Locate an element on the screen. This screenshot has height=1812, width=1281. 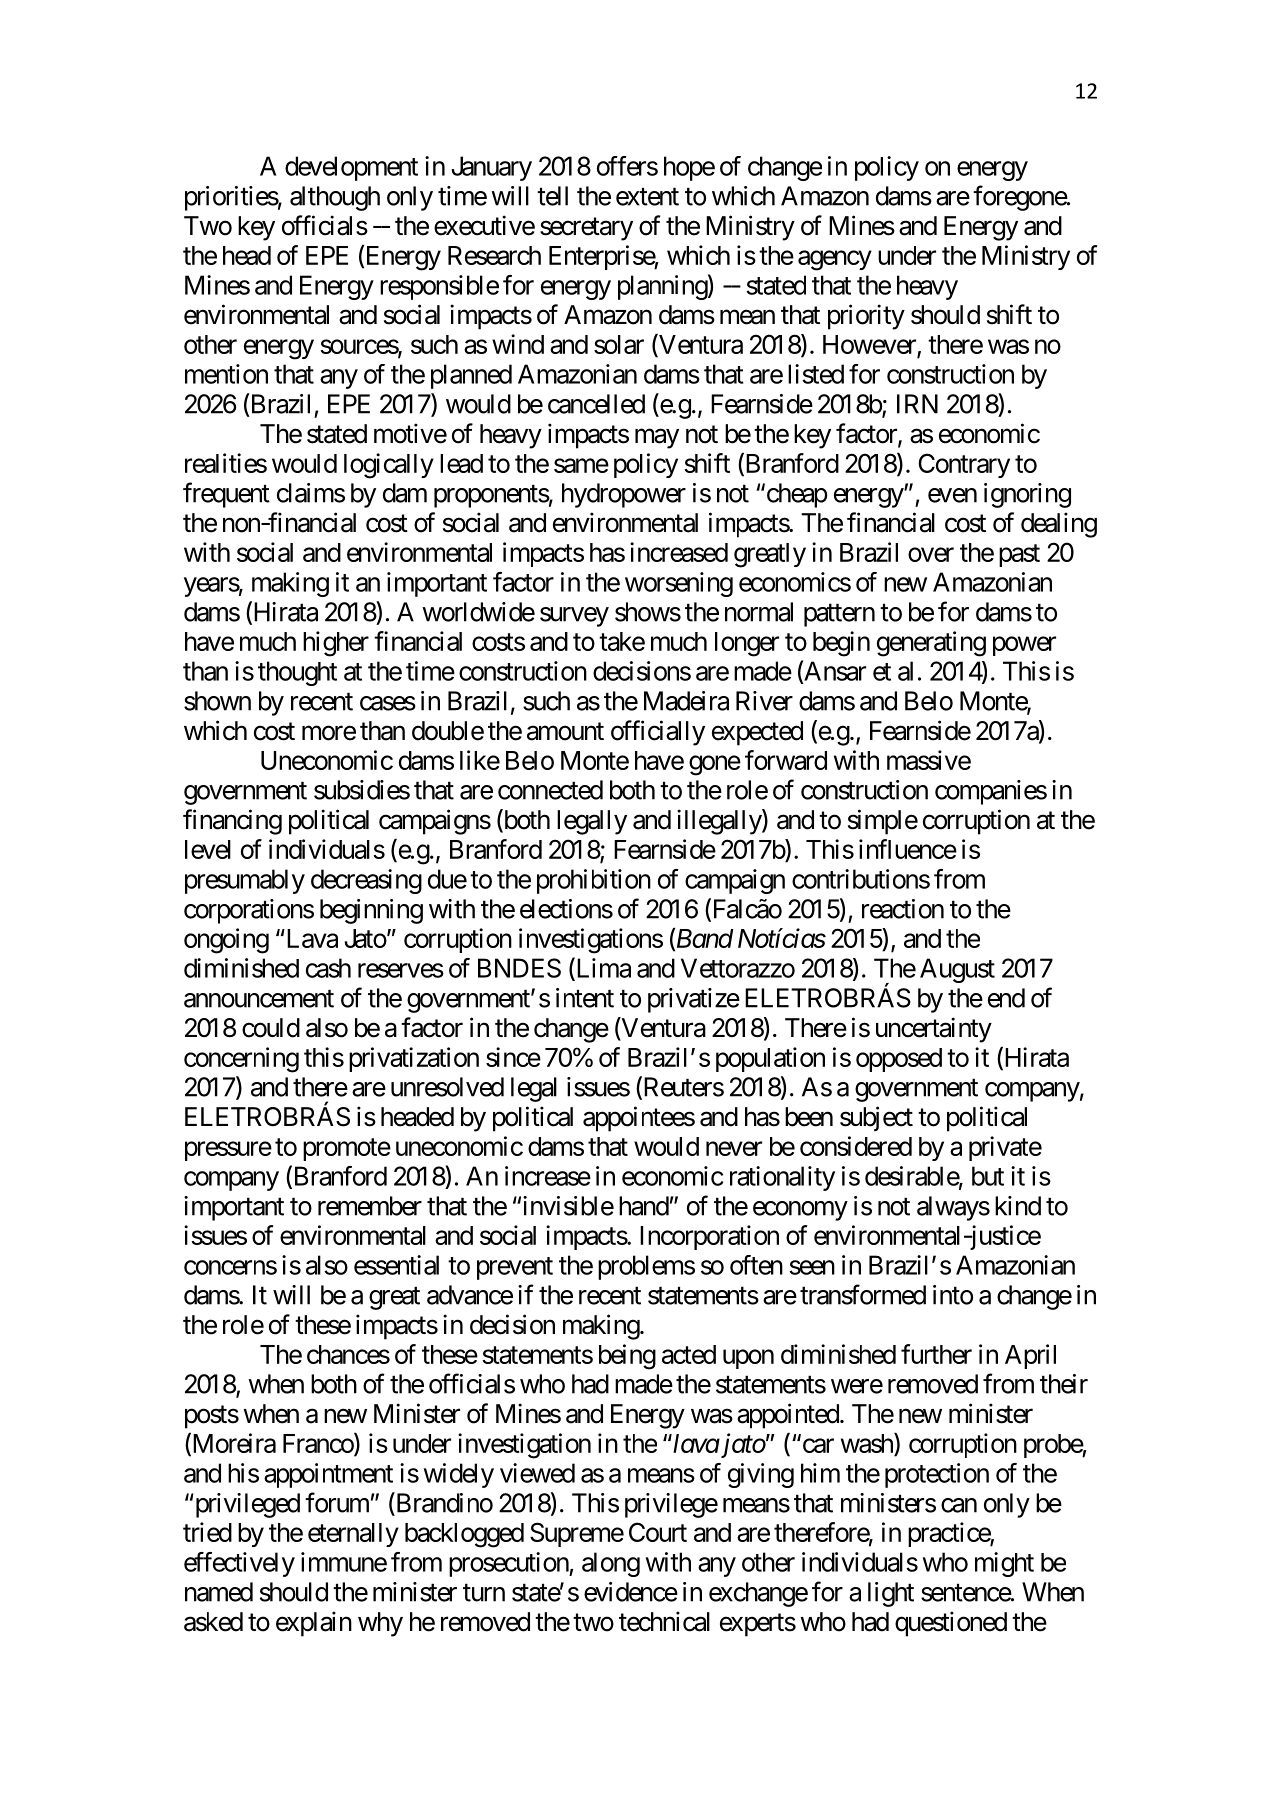
explain is located at coordinates (314, 1624).
